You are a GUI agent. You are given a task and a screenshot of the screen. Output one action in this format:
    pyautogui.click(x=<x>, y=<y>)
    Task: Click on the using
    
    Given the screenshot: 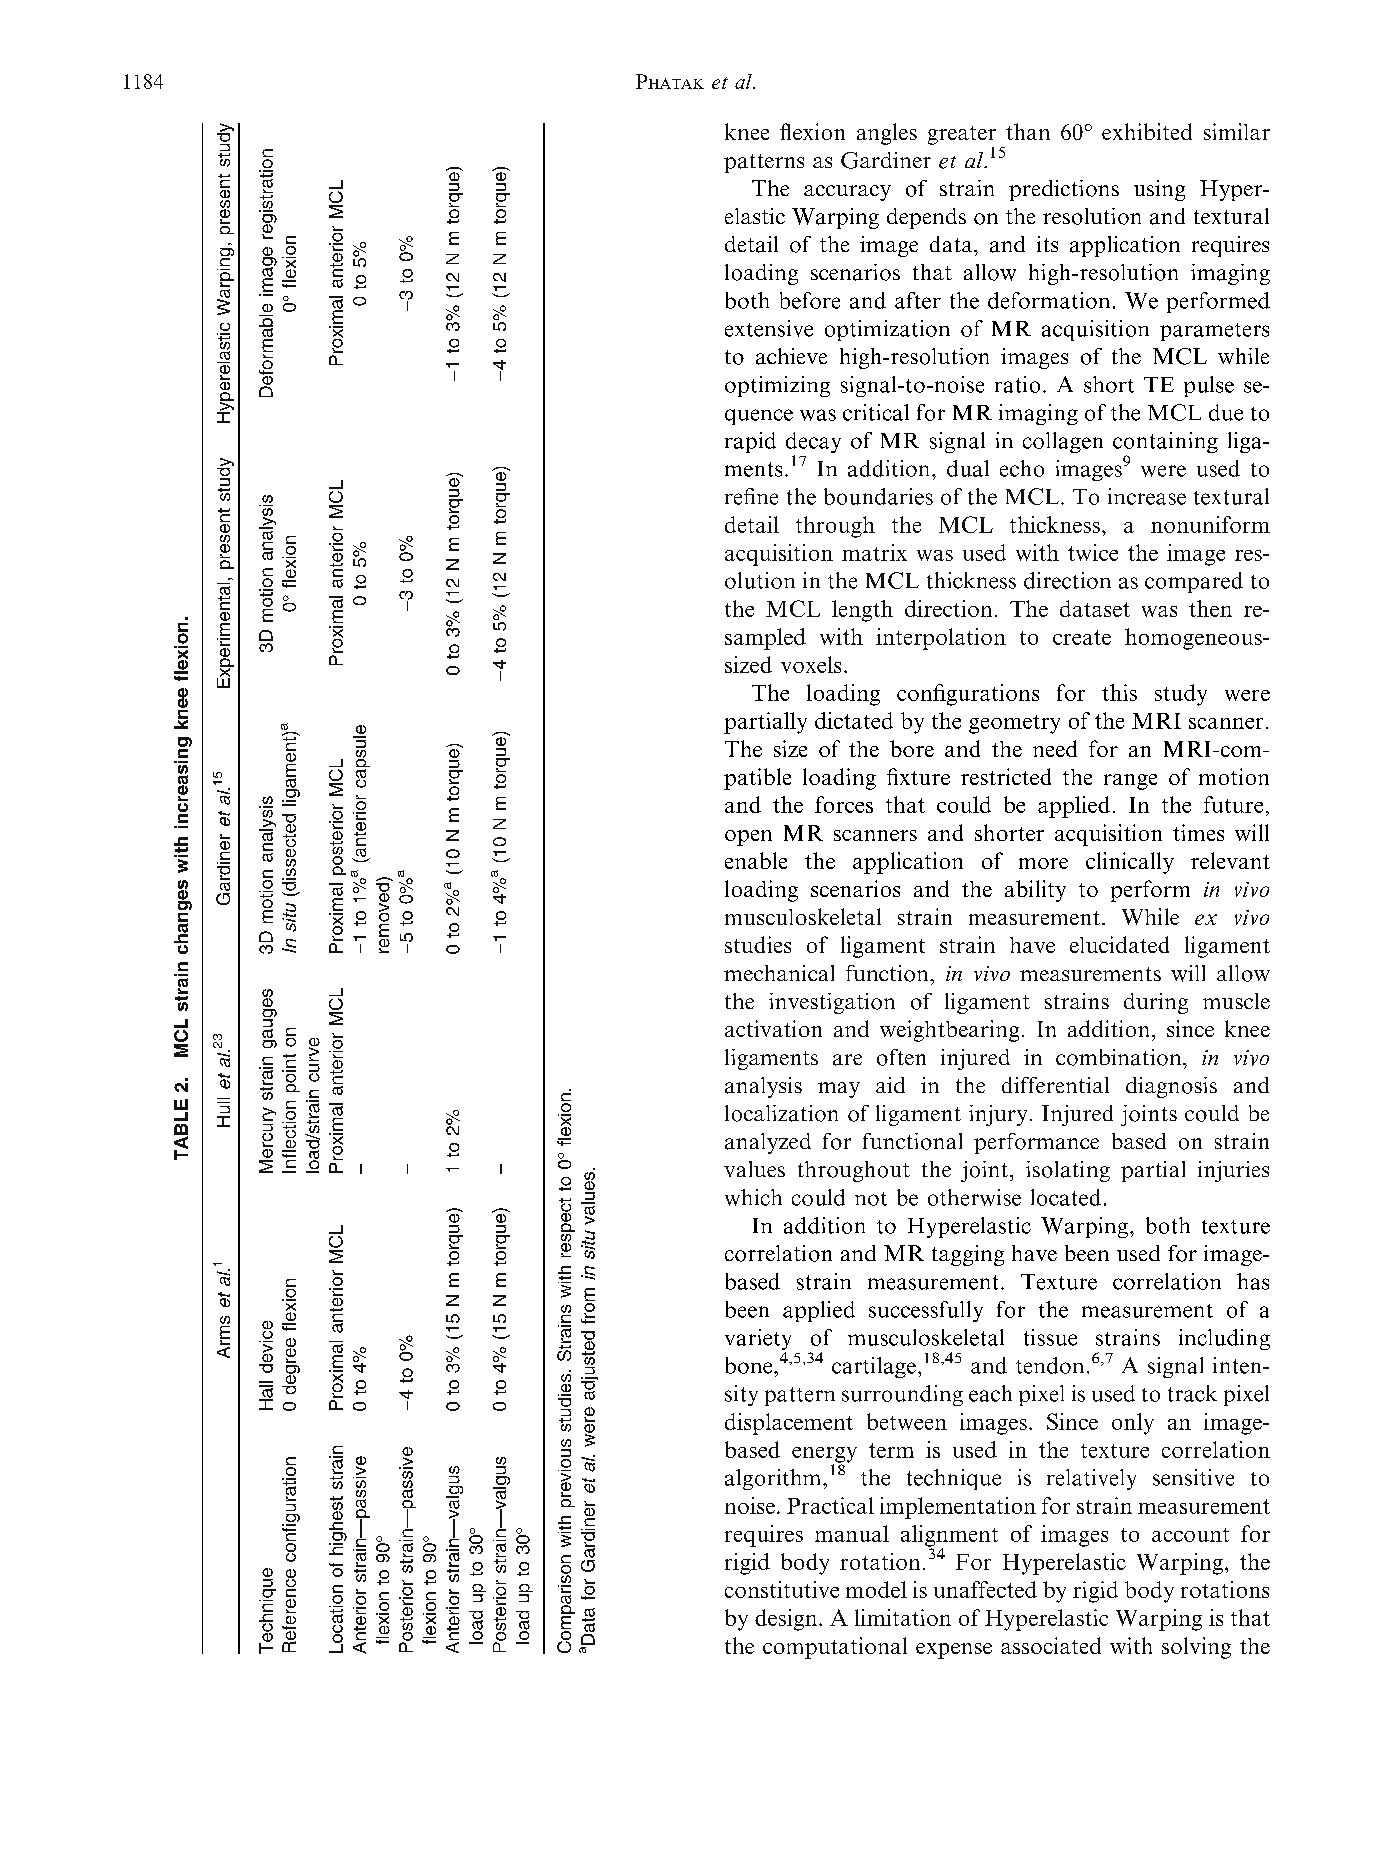 What is the action you would take?
    pyautogui.click(x=1159, y=190)
